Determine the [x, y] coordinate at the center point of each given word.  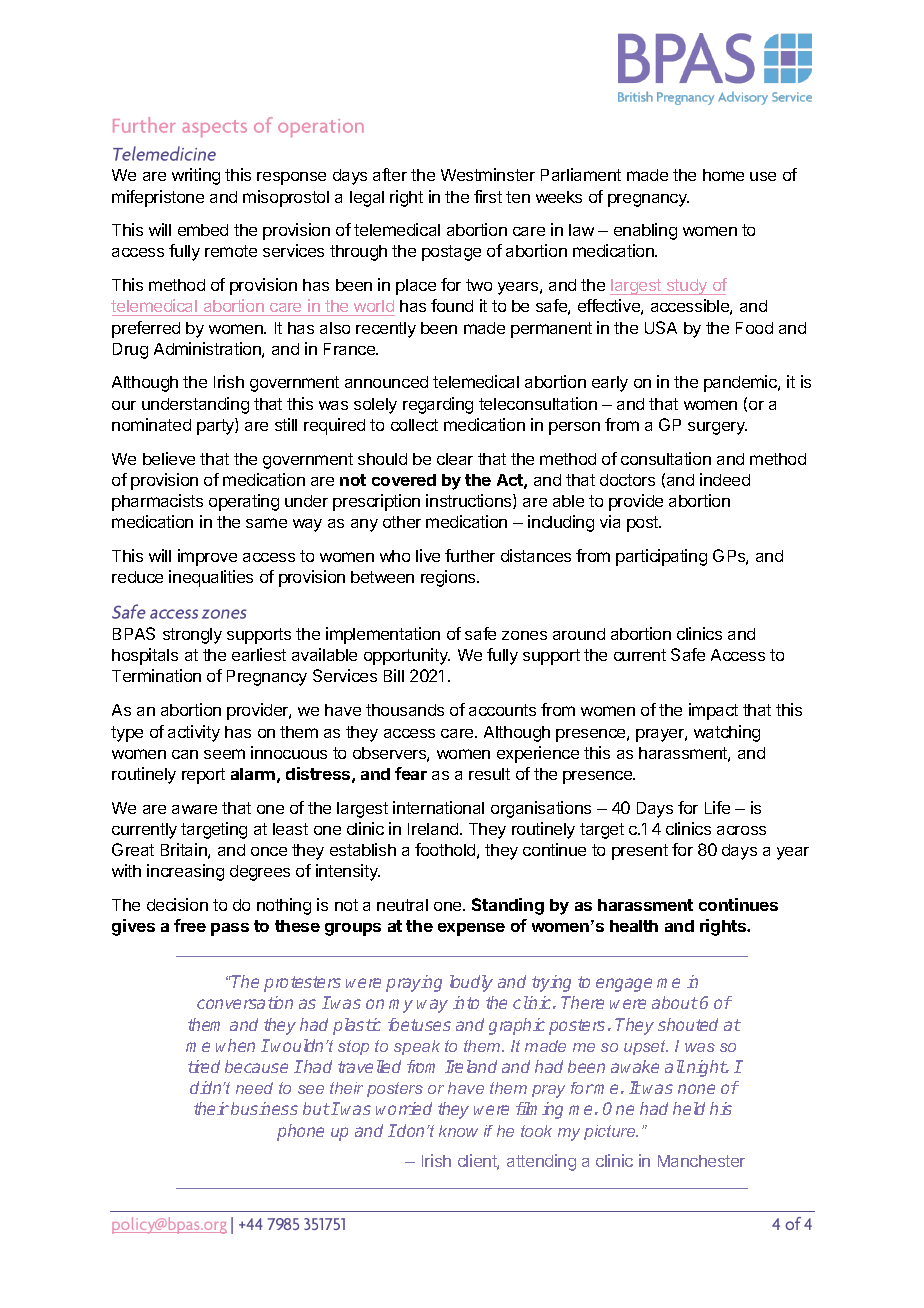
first [488, 196]
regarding [438, 405]
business [264, 1108]
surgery [717, 428]
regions [449, 578]
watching [727, 733]
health [634, 926]
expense [471, 929]
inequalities [211, 578]
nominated [151, 424]
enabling [645, 231]
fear [411, 773]
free [190, 925]
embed [203, 230]
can [185, 754]
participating [661, 557]
